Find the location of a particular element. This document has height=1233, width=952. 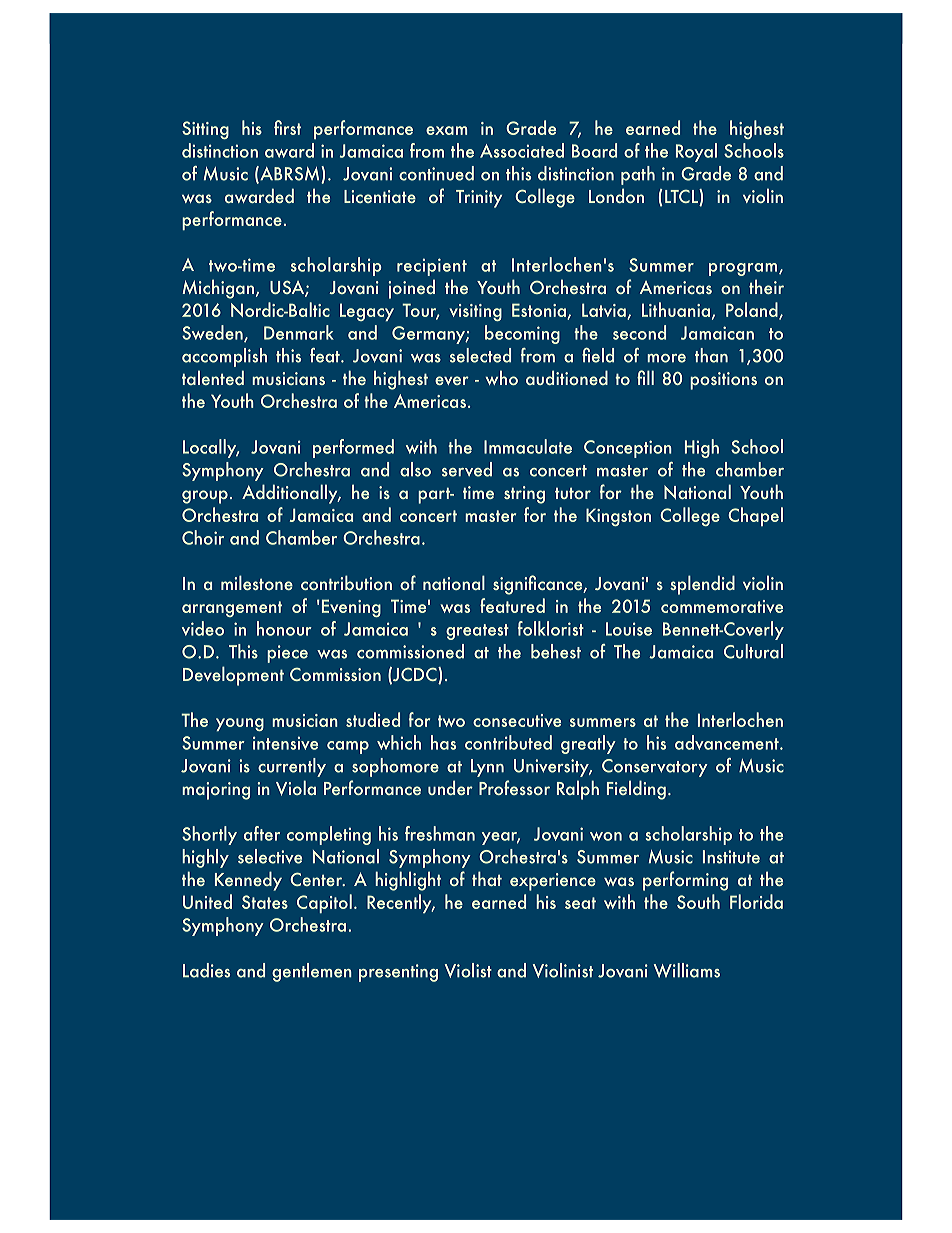

splendid is located at coordinates (702, 585).
